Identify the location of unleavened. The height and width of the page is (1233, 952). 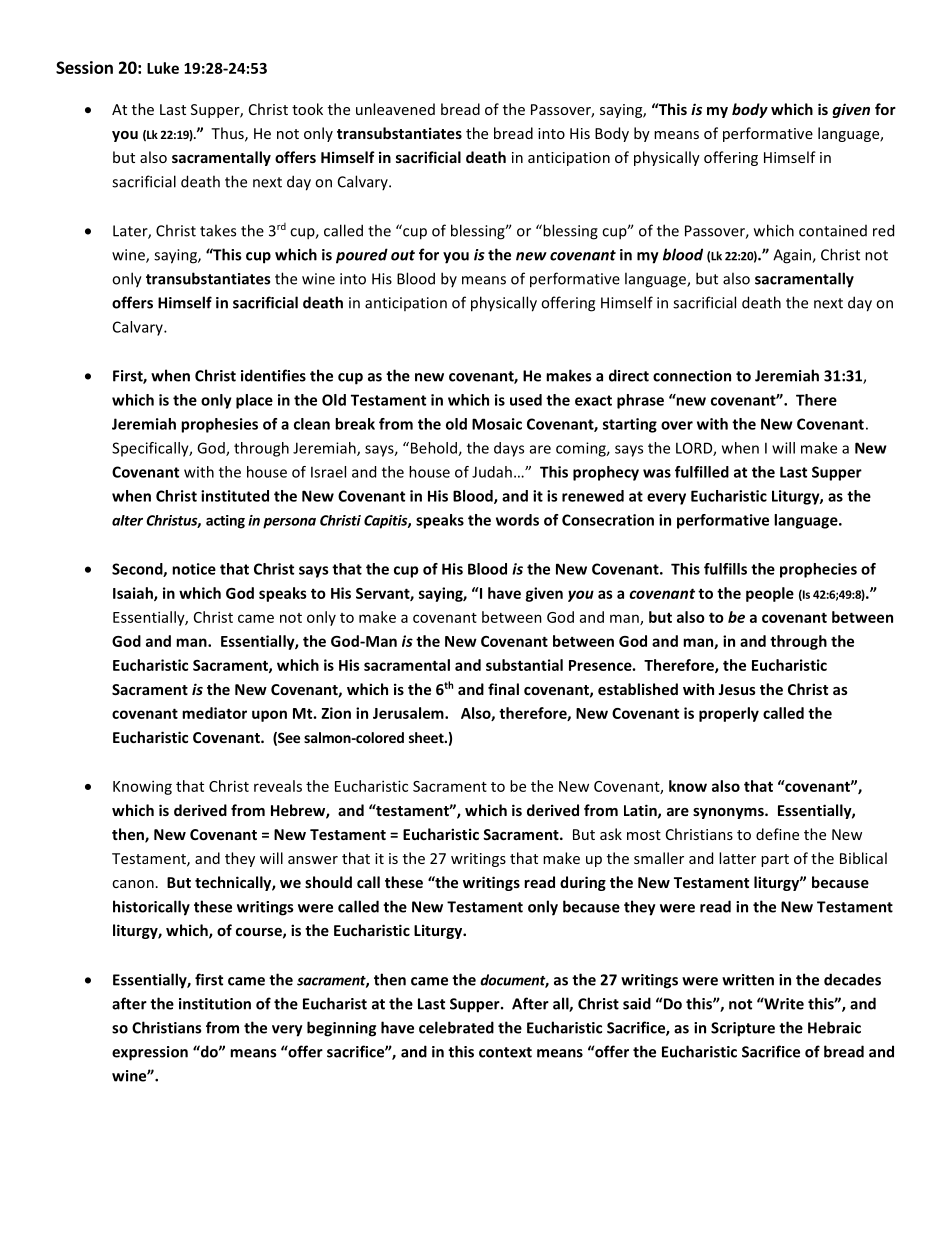
(395, 109).
